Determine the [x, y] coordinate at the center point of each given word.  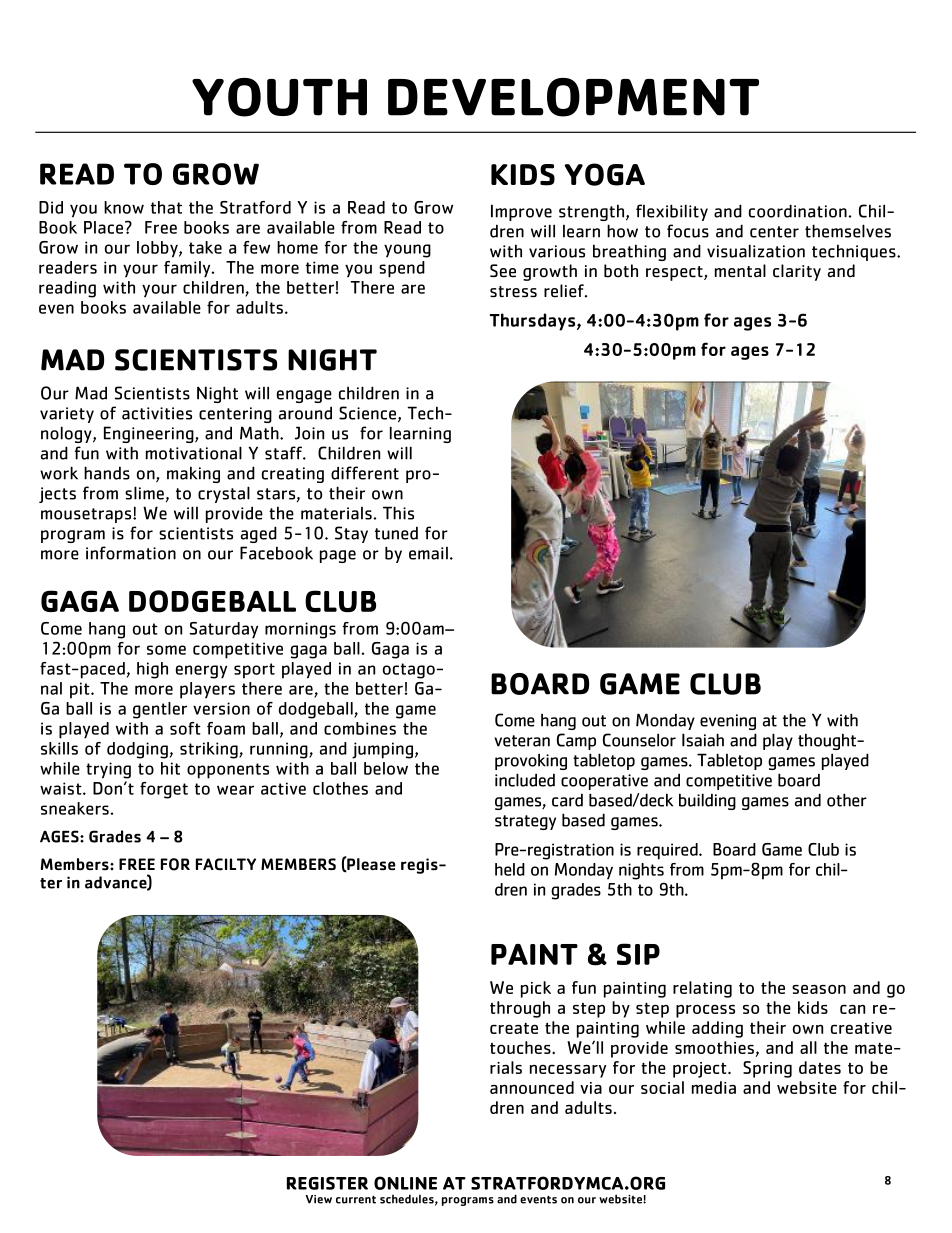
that [166, 207]
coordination [799, 211]
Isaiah [703, 740]
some [166, 650]
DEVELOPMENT [573, 97]
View [318, 1199]
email [428, 553]
